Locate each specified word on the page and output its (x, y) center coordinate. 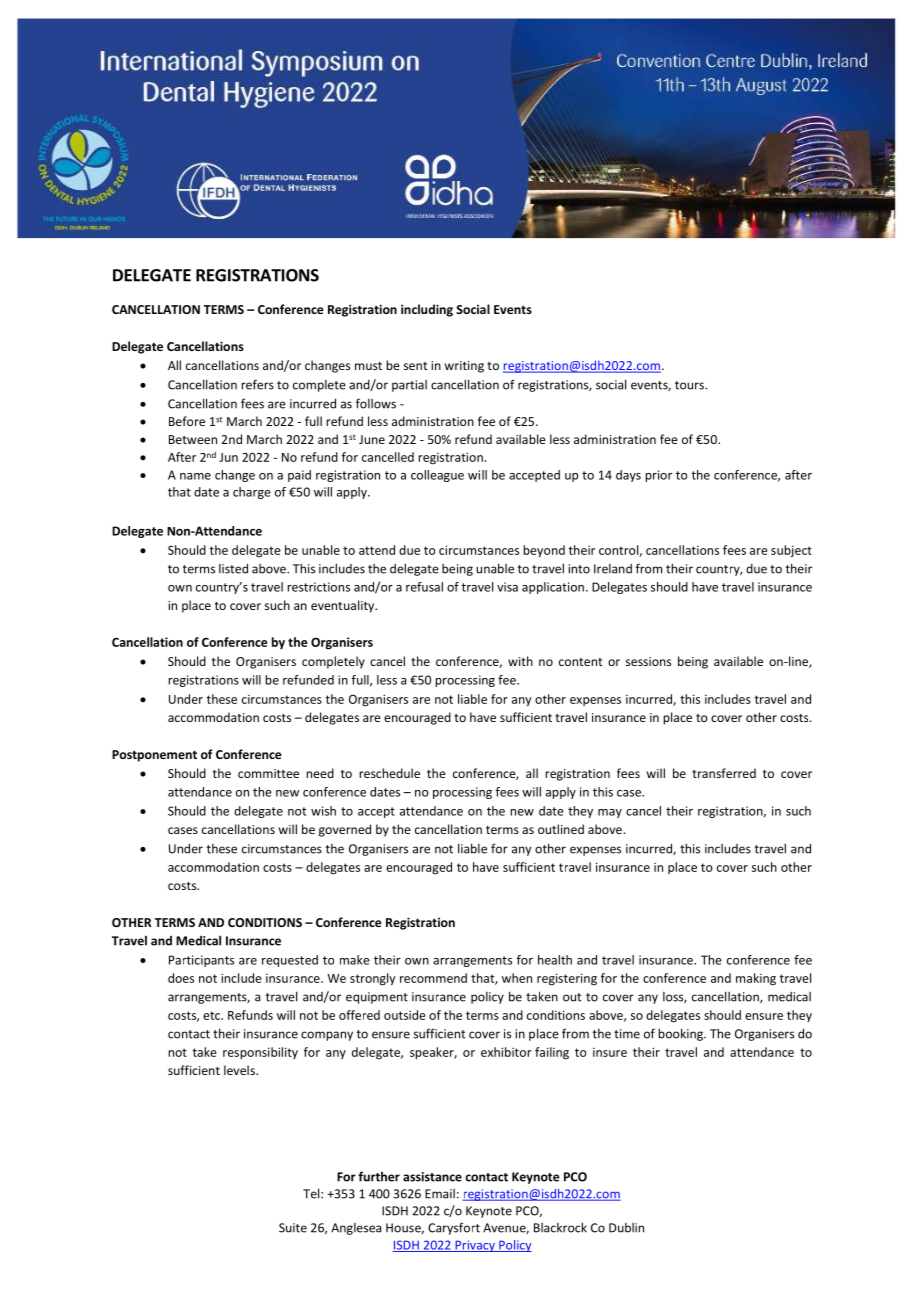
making (756, 979)
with (520, 661)
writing (464, 367)
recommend (433, 978)
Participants (201, 961)
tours (689, 385)
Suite (293, 1228)
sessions (648, 661)
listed (233, 568)
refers (257, 384)
